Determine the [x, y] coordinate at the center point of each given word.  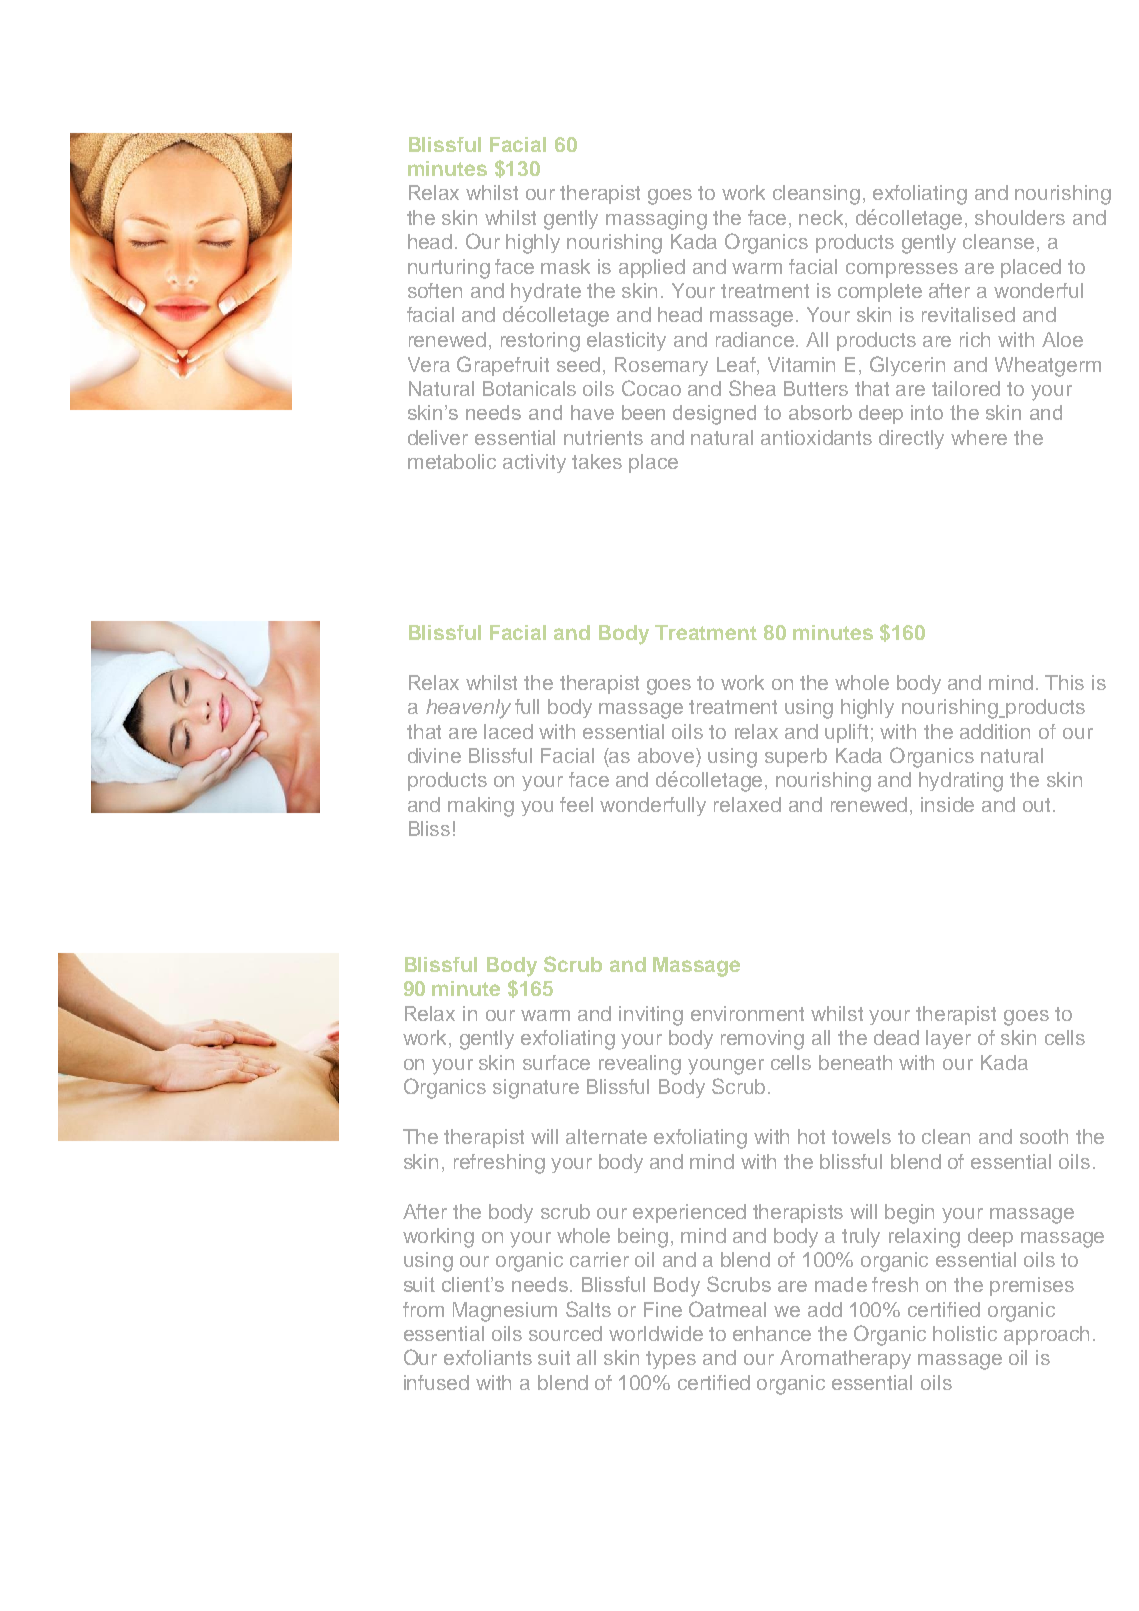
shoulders [1020, 217]
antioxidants [816, 437]
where [979, 437]
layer [948, 1039]
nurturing [449, 269]
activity [534, 463]
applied [652, 268]
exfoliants [488, 1357]
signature [536, 1089]
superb [796, 757]
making [481, 807]
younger [726, 1067]
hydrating [961, 782]
